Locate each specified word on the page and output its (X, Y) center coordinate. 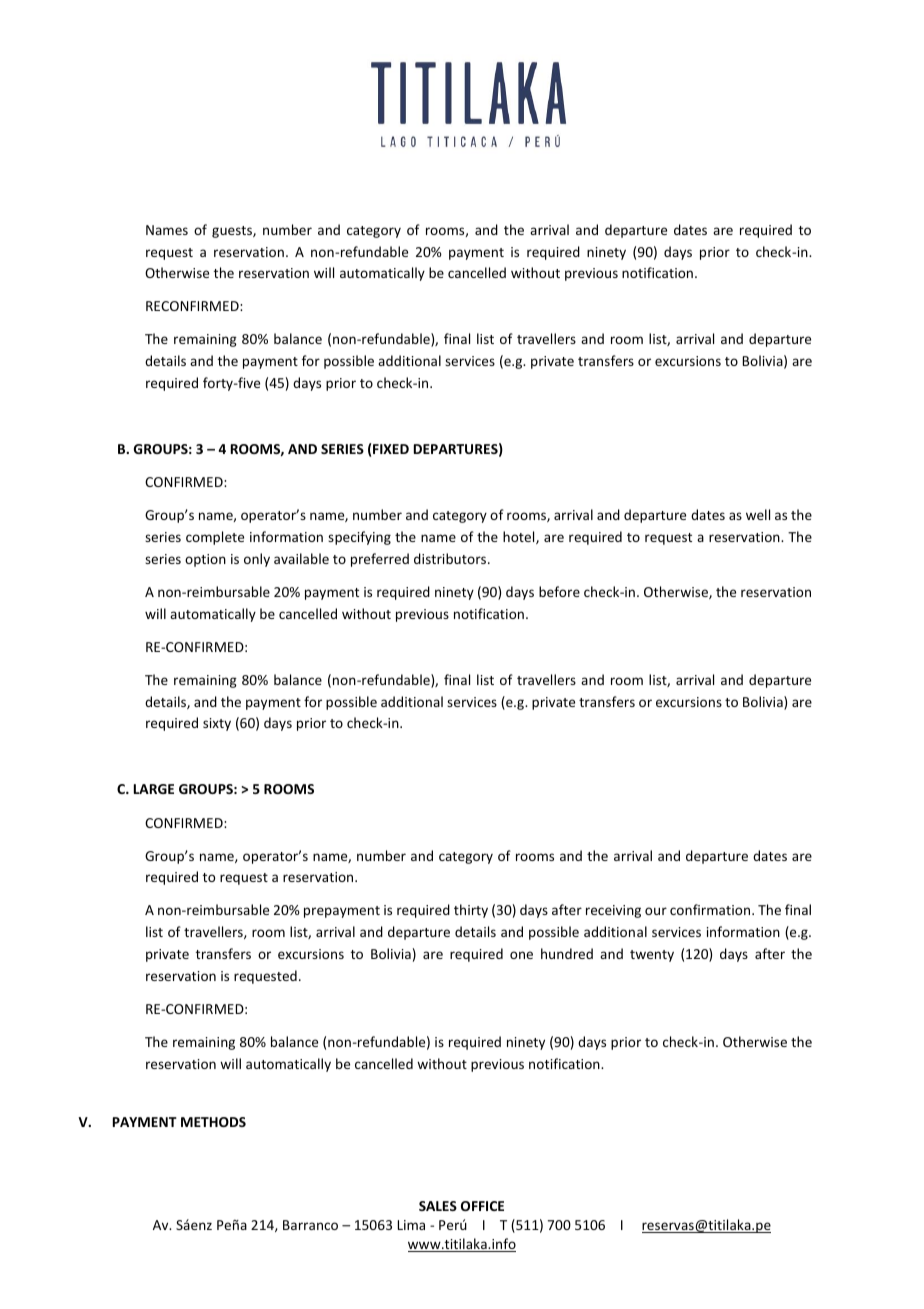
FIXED (391, 449)
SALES (438, 1206)
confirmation (710, 909)
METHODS (213, 1122)
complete (215, 538)
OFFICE (482, 1206)
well (758, 514)
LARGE (154, 789)
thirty (471, 911)
